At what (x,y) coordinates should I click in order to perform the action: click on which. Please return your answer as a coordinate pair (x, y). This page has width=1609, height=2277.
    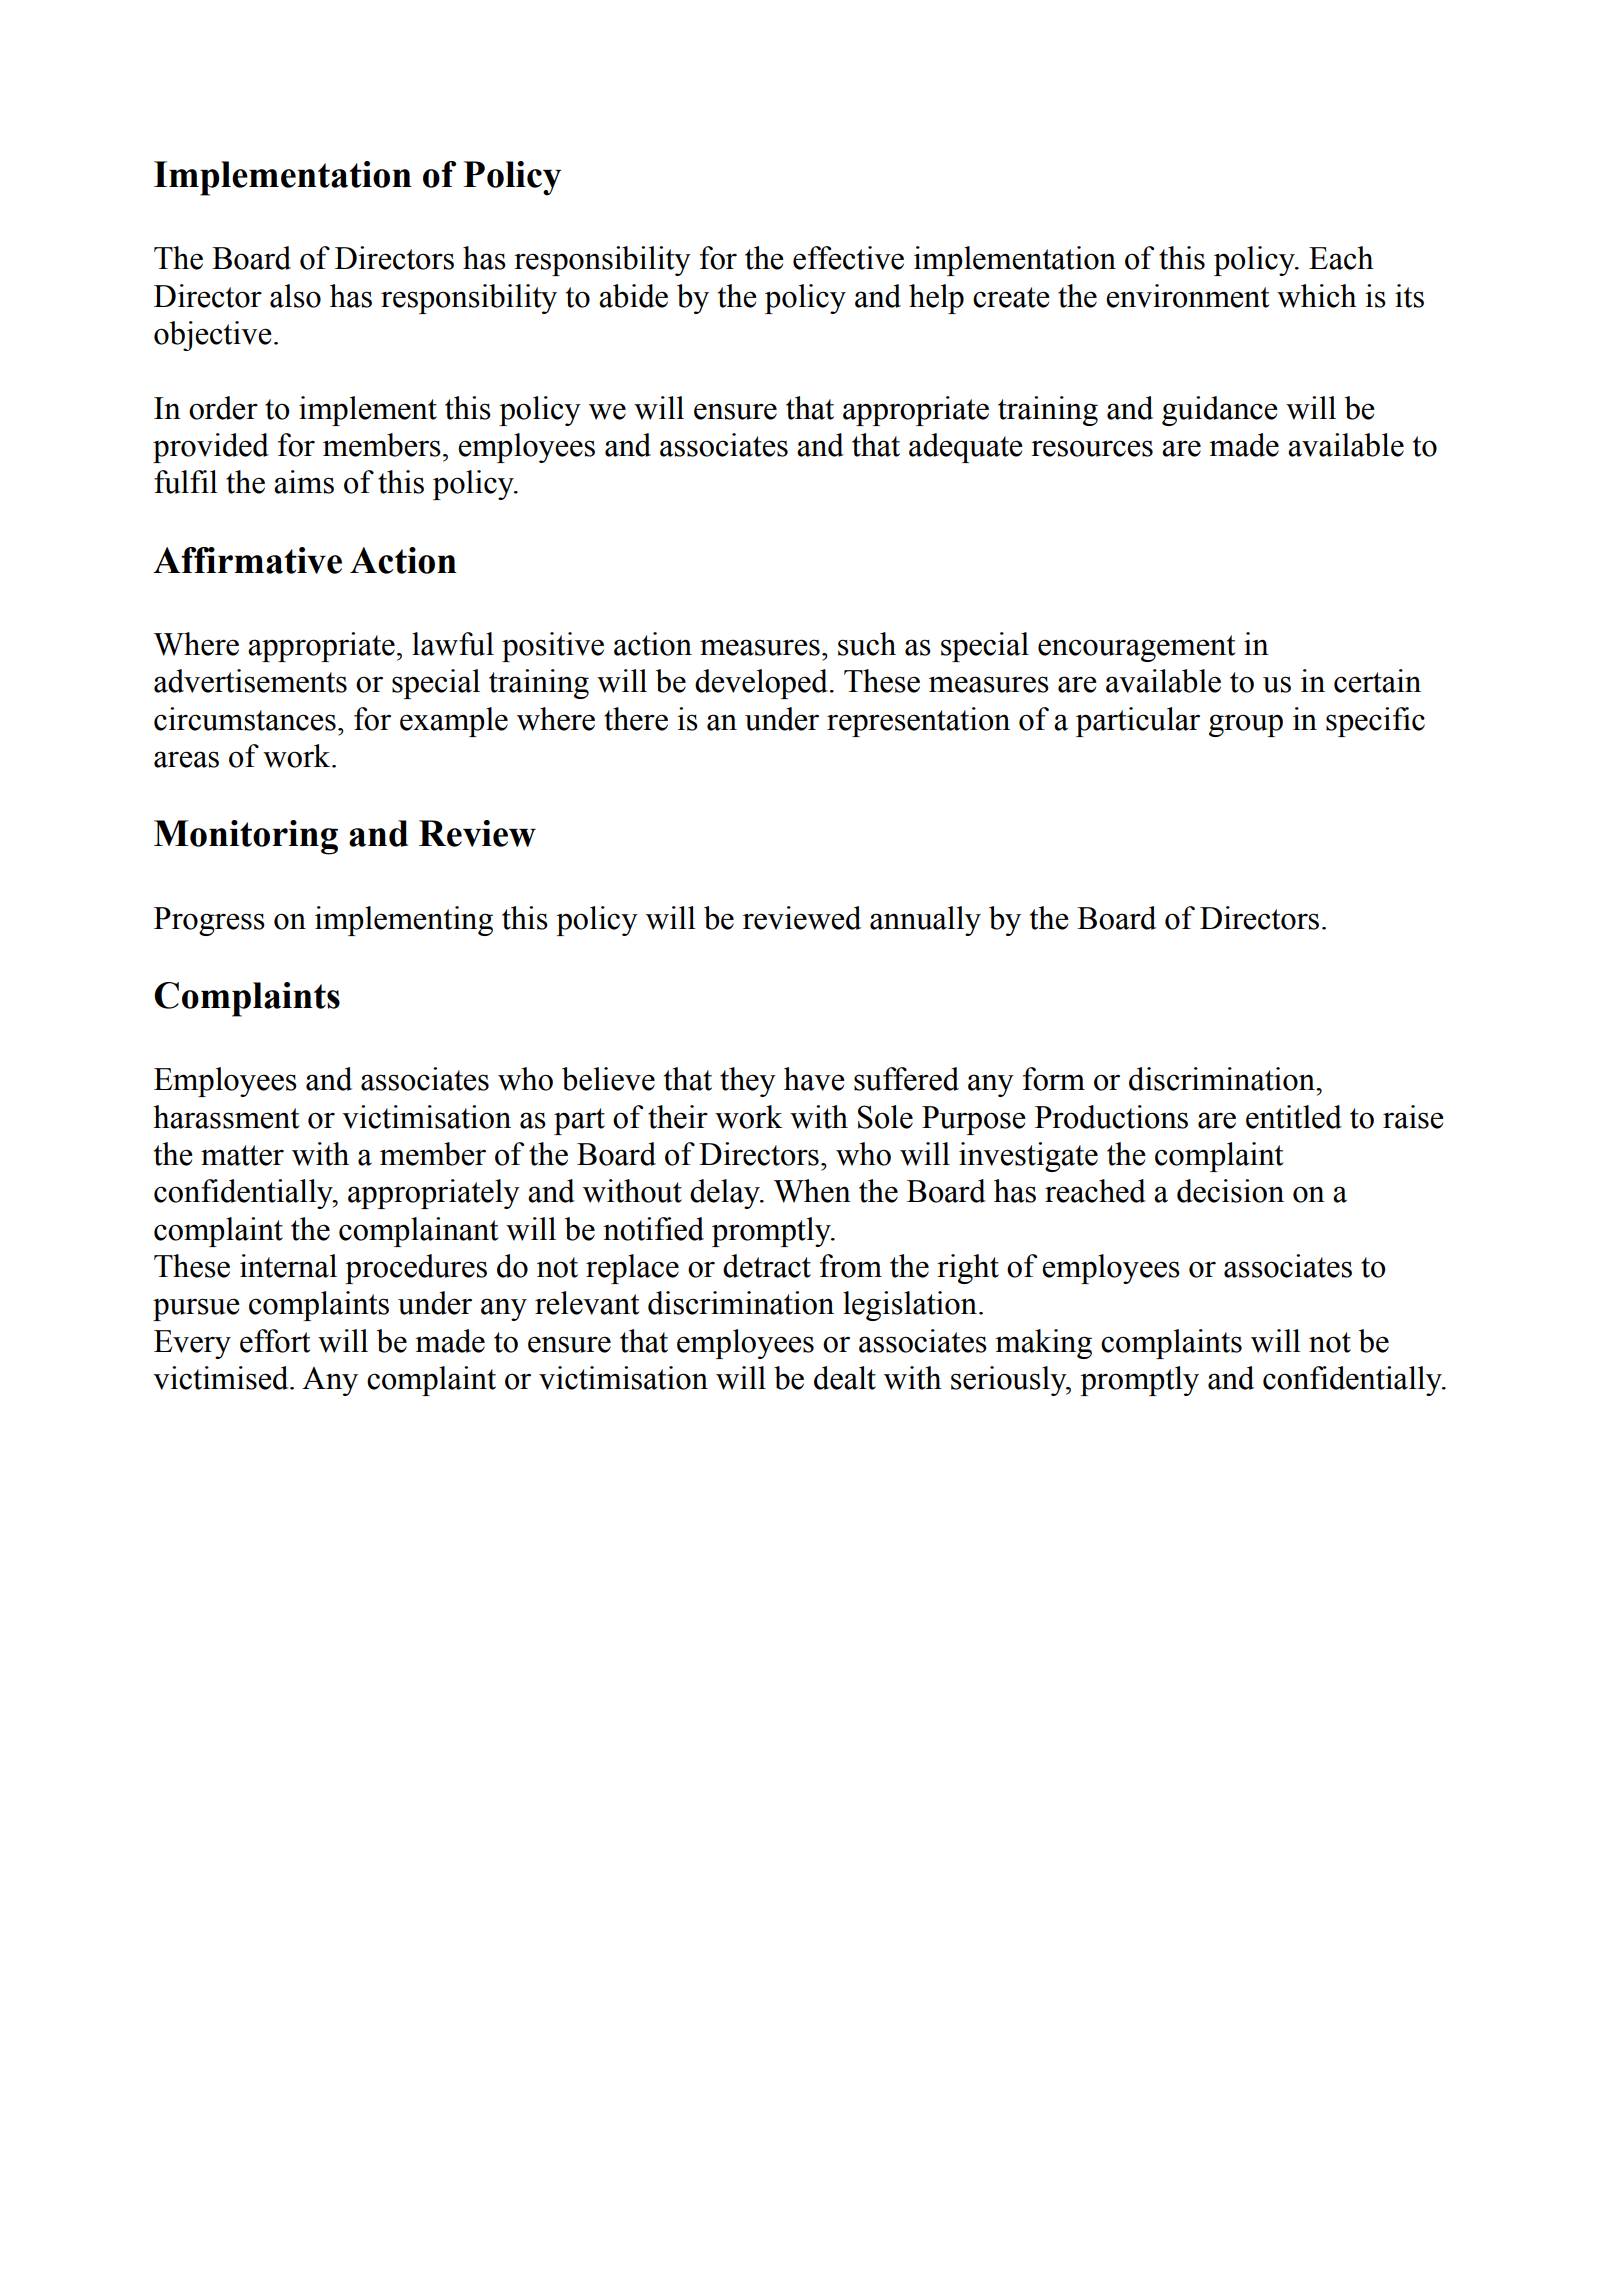
    Looking at the image, I should click on (1317, 296).
